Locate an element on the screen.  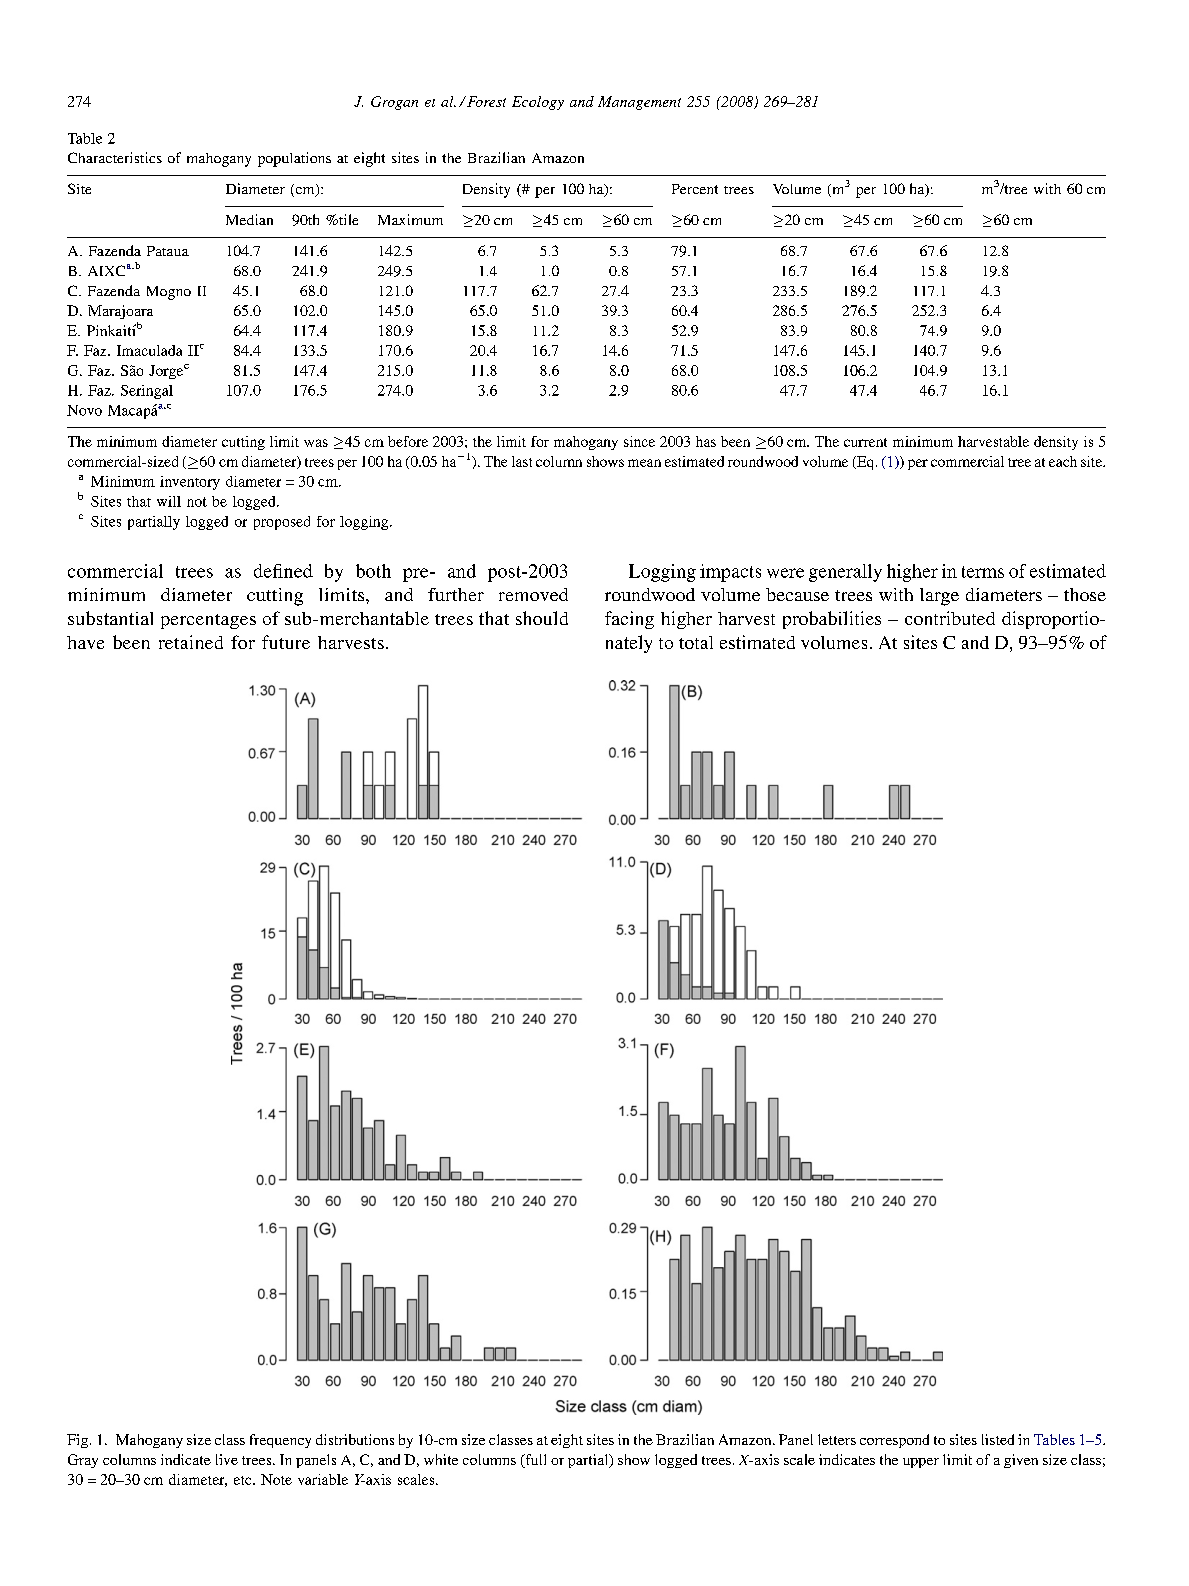
Management is located at coordinates (639, 103).
